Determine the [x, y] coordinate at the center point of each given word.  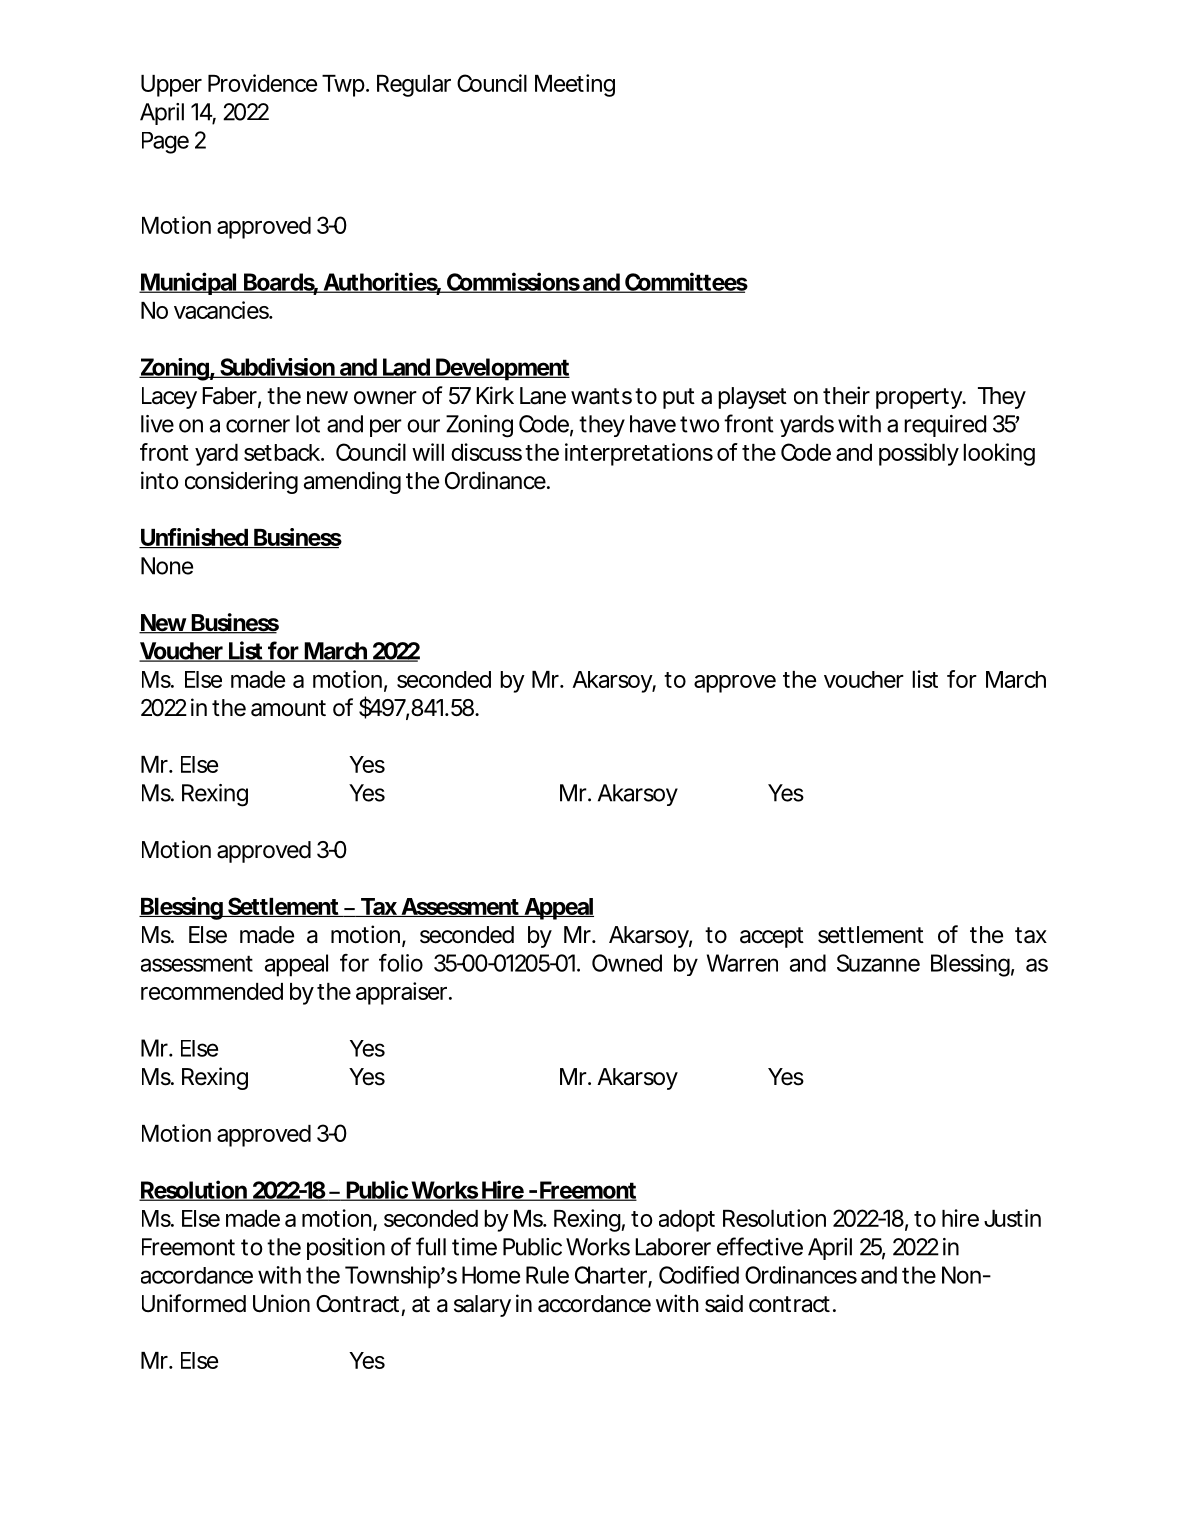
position [346, 1249]
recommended [212, 991]
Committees [685, 282]
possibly [919, 454]
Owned [627, 963]
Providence [262, 83]
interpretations [639, 454]
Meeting [575, 85]
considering [241, 482]
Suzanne [878, 963]
